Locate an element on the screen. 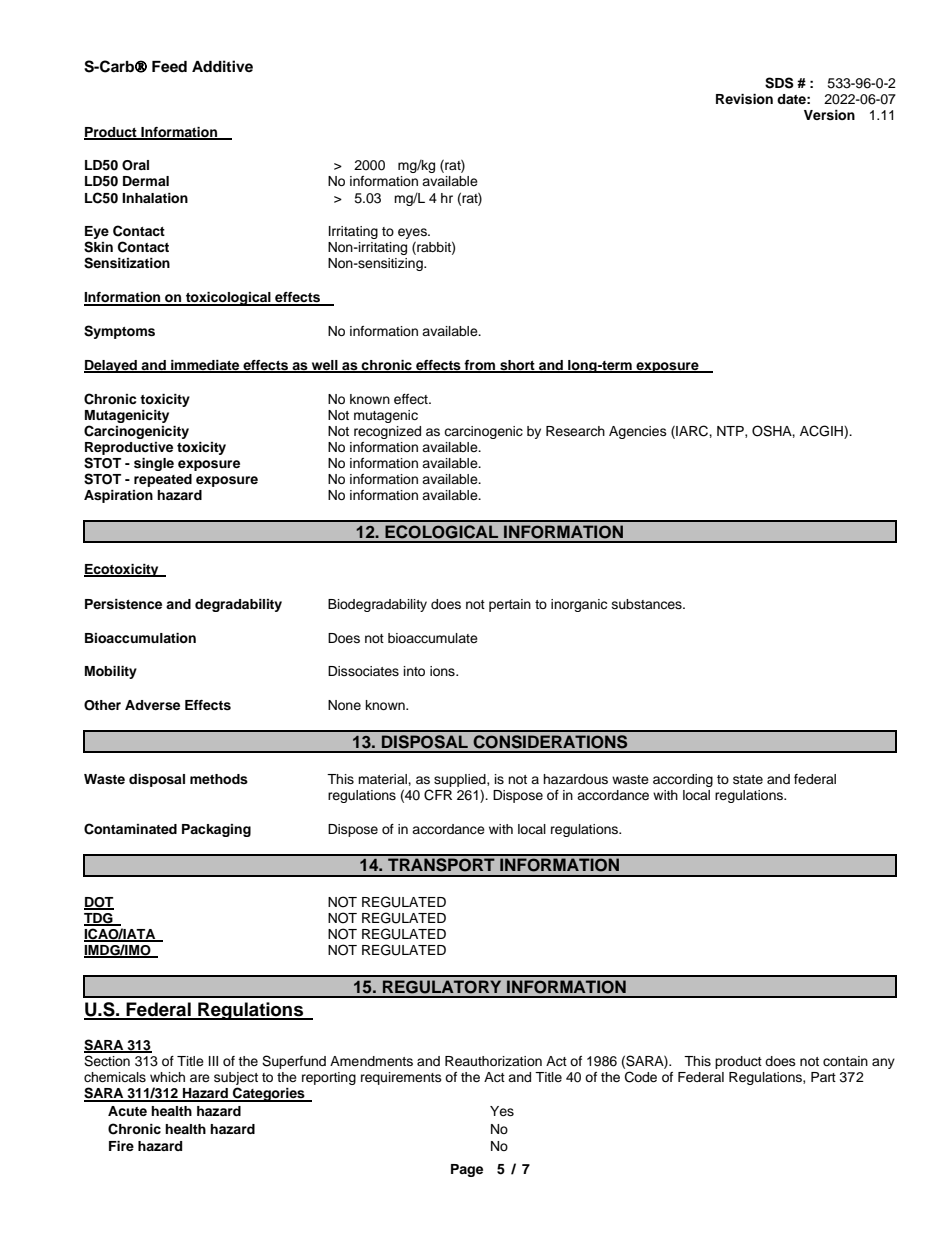  Page is located at coordinates (467, 1170).
